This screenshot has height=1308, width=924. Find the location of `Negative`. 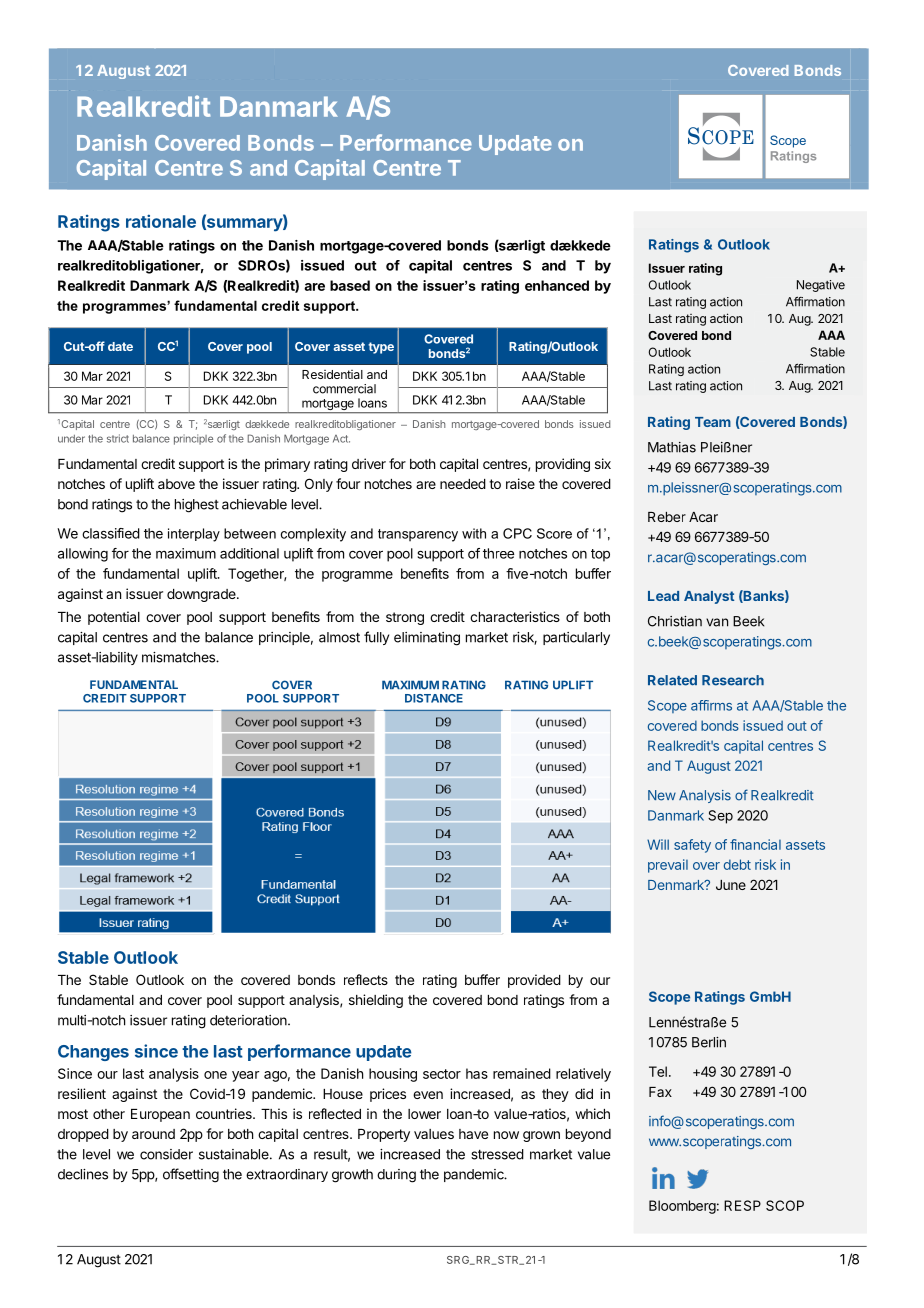

Negative is located at coordinates (821, 286).
